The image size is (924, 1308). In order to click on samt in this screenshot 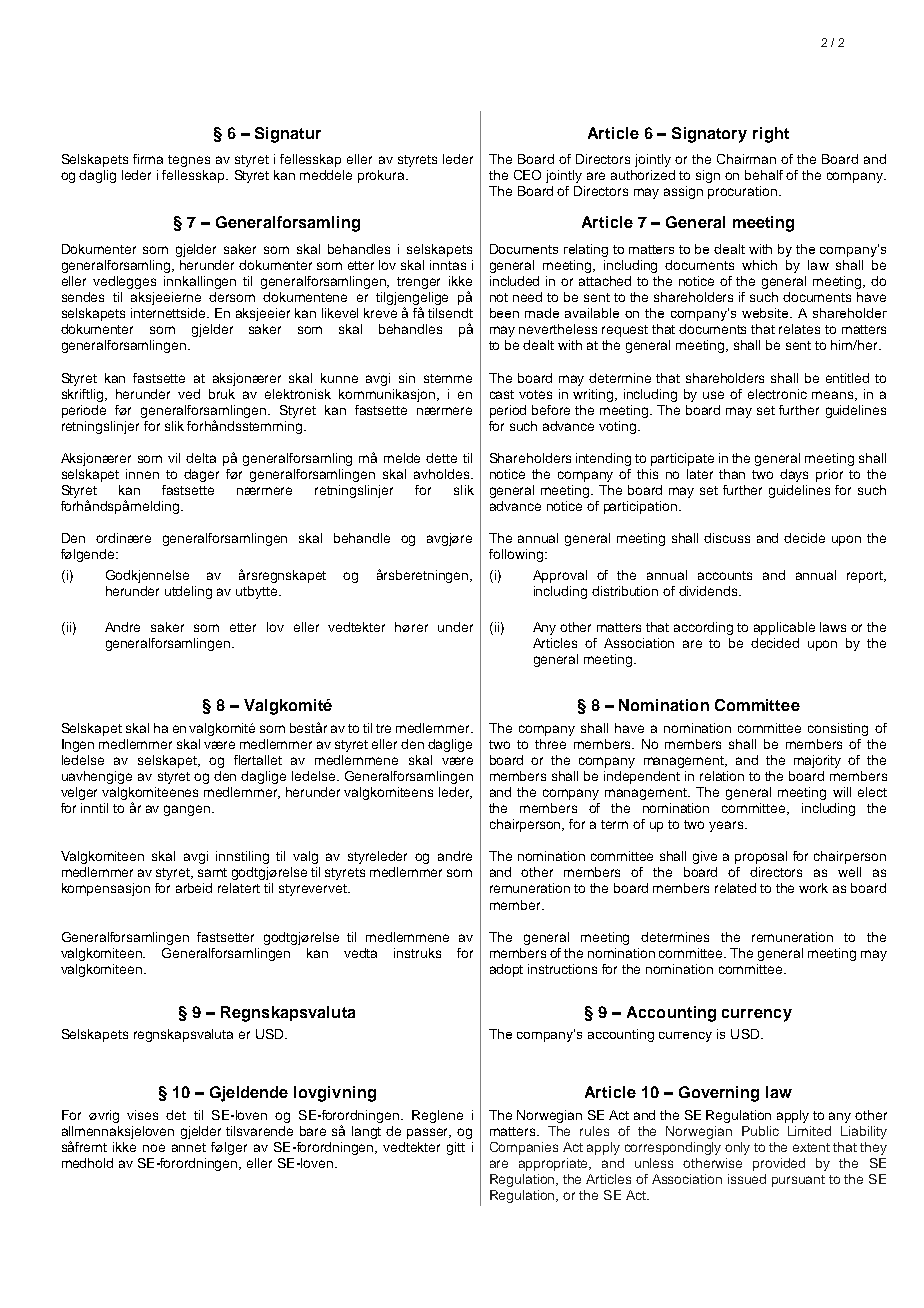, I will do `click(212, 872)`.
